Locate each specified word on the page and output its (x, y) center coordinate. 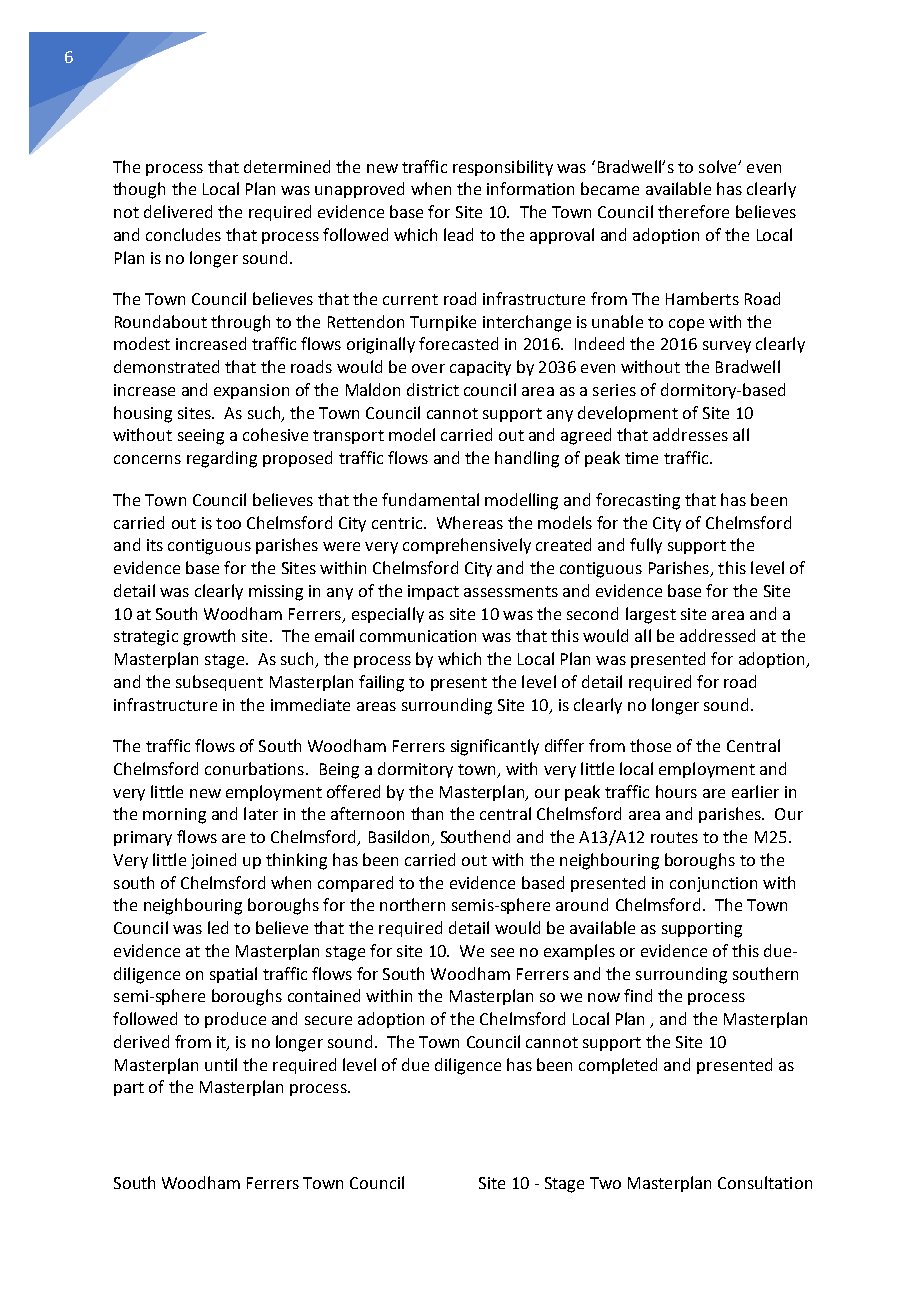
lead (458, 234)
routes (674, 837)
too (228, 523)
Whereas (470, 522)
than (427, 813)
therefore (693, 211)
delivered (178, 211)
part (129, 1089)
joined (213, 861)
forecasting (638, 501)
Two (605, 1183)
